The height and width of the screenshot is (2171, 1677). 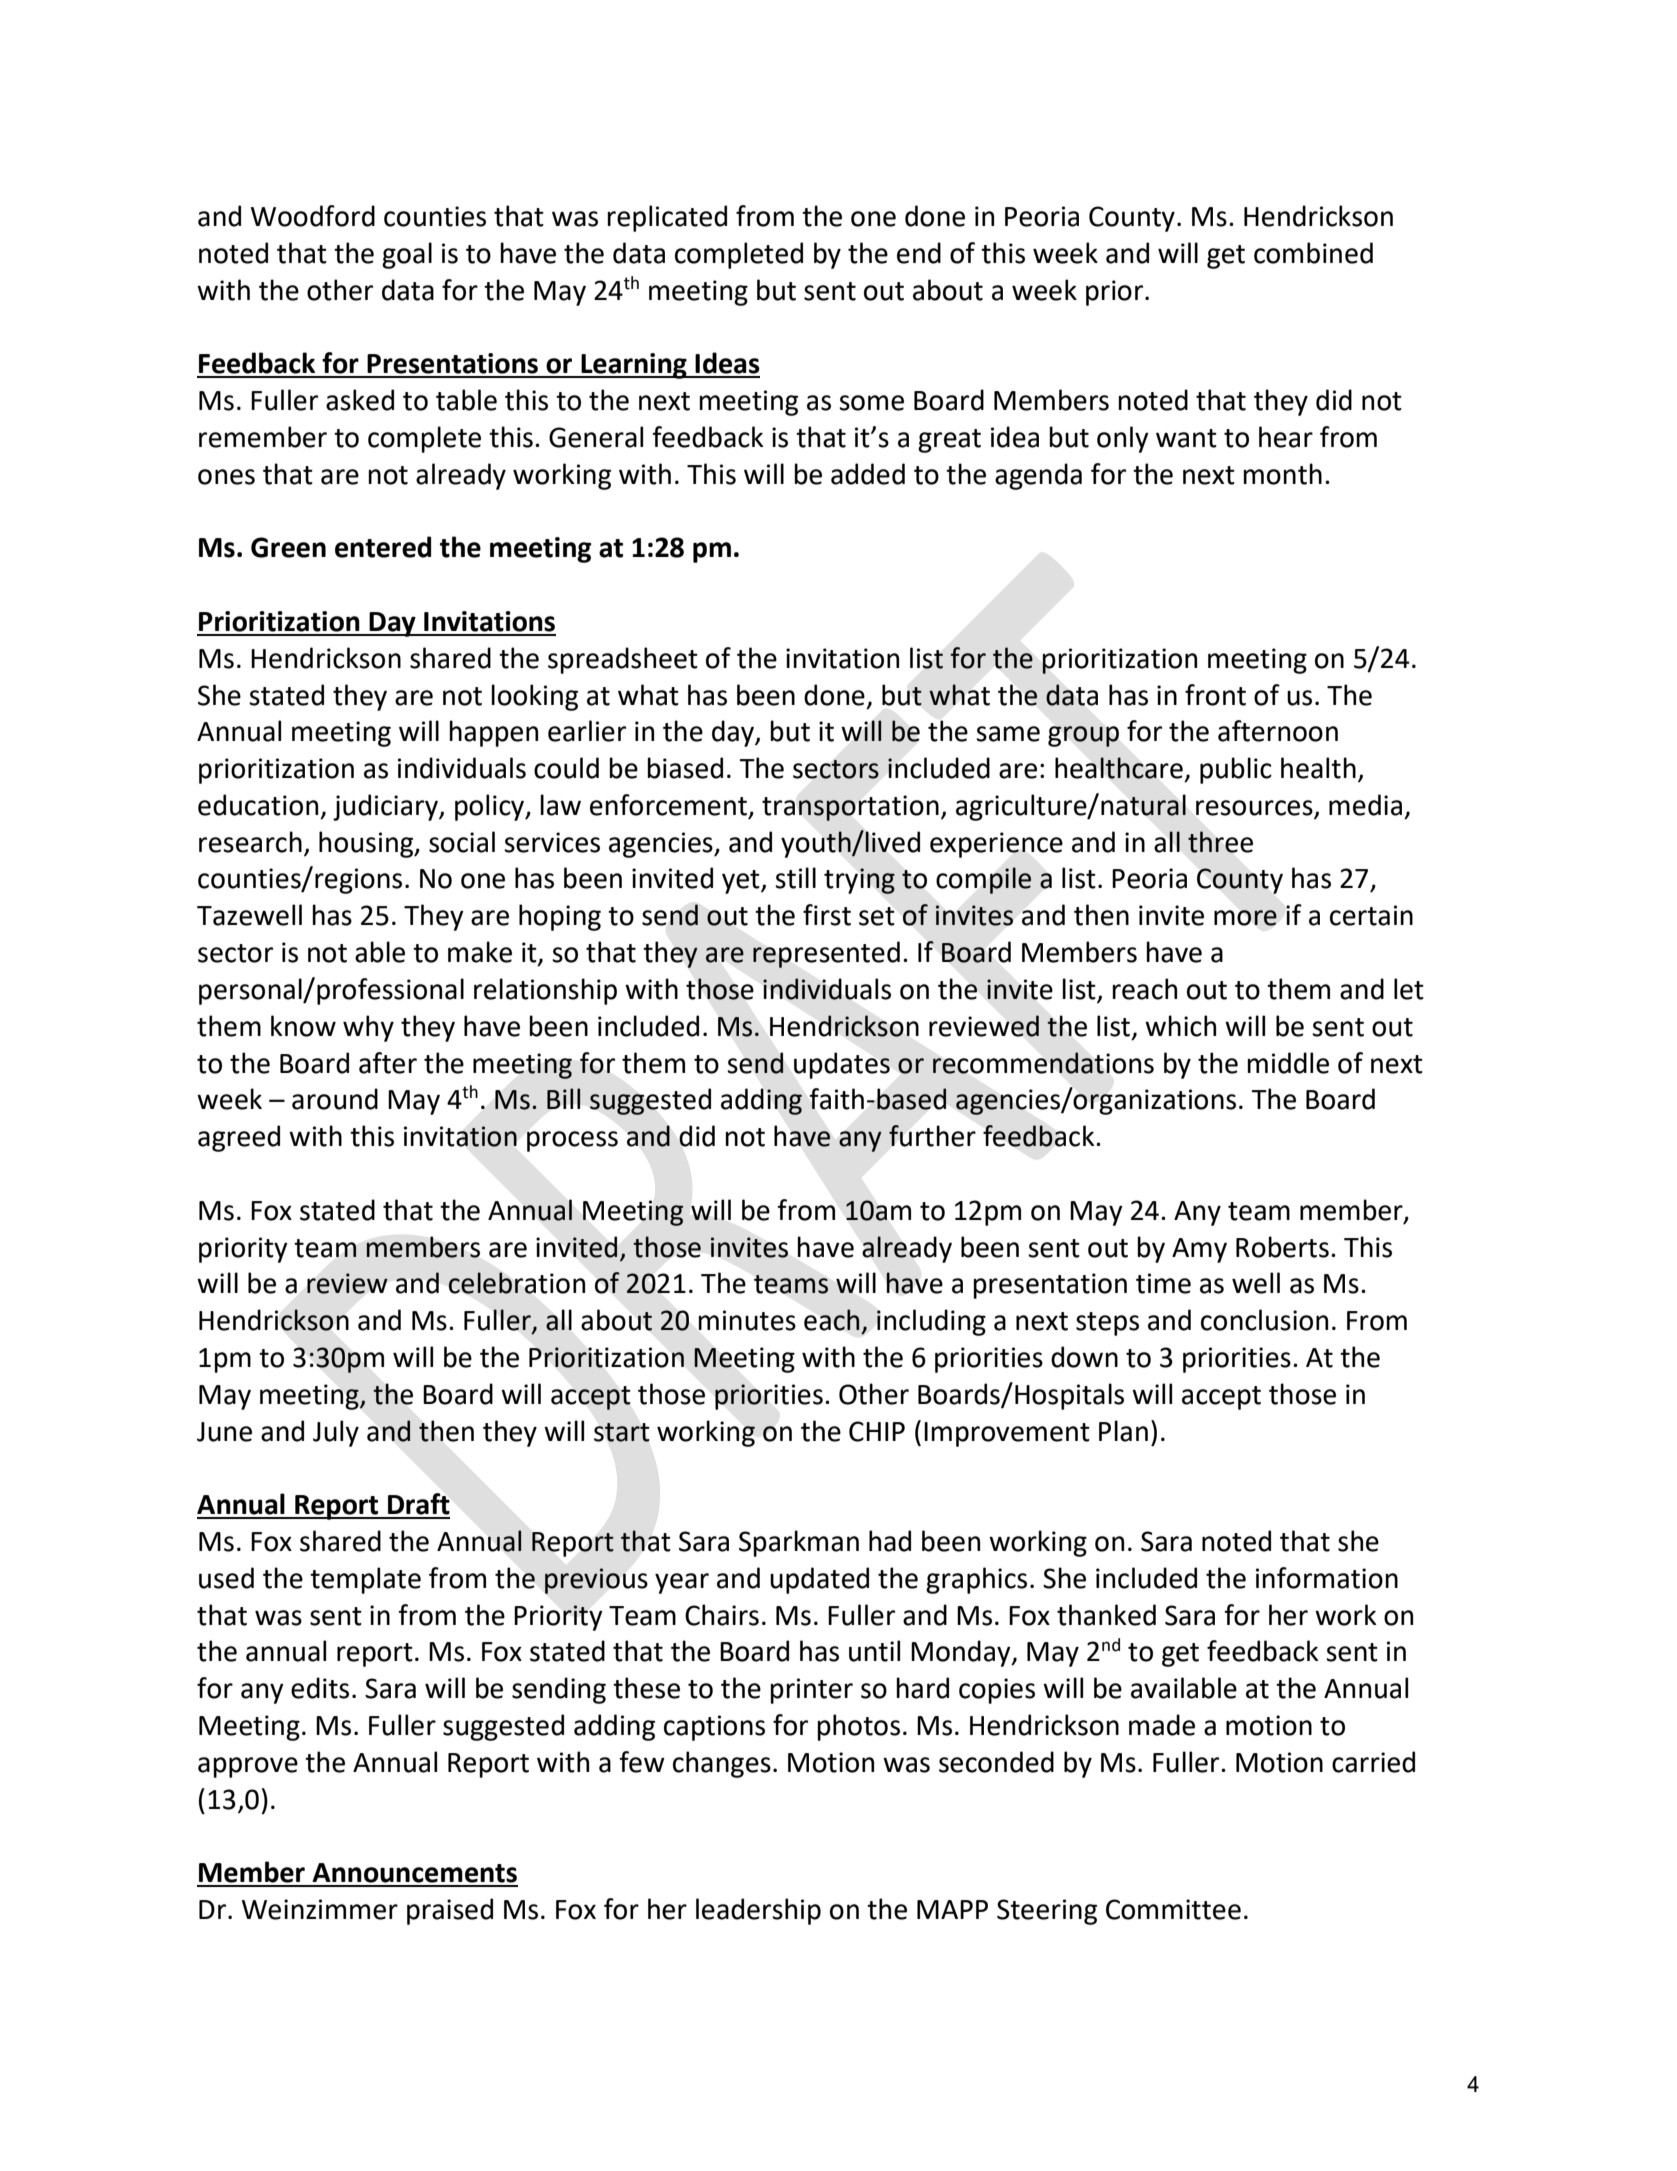 I want to click on replicated, so click(x=667, y=218).
